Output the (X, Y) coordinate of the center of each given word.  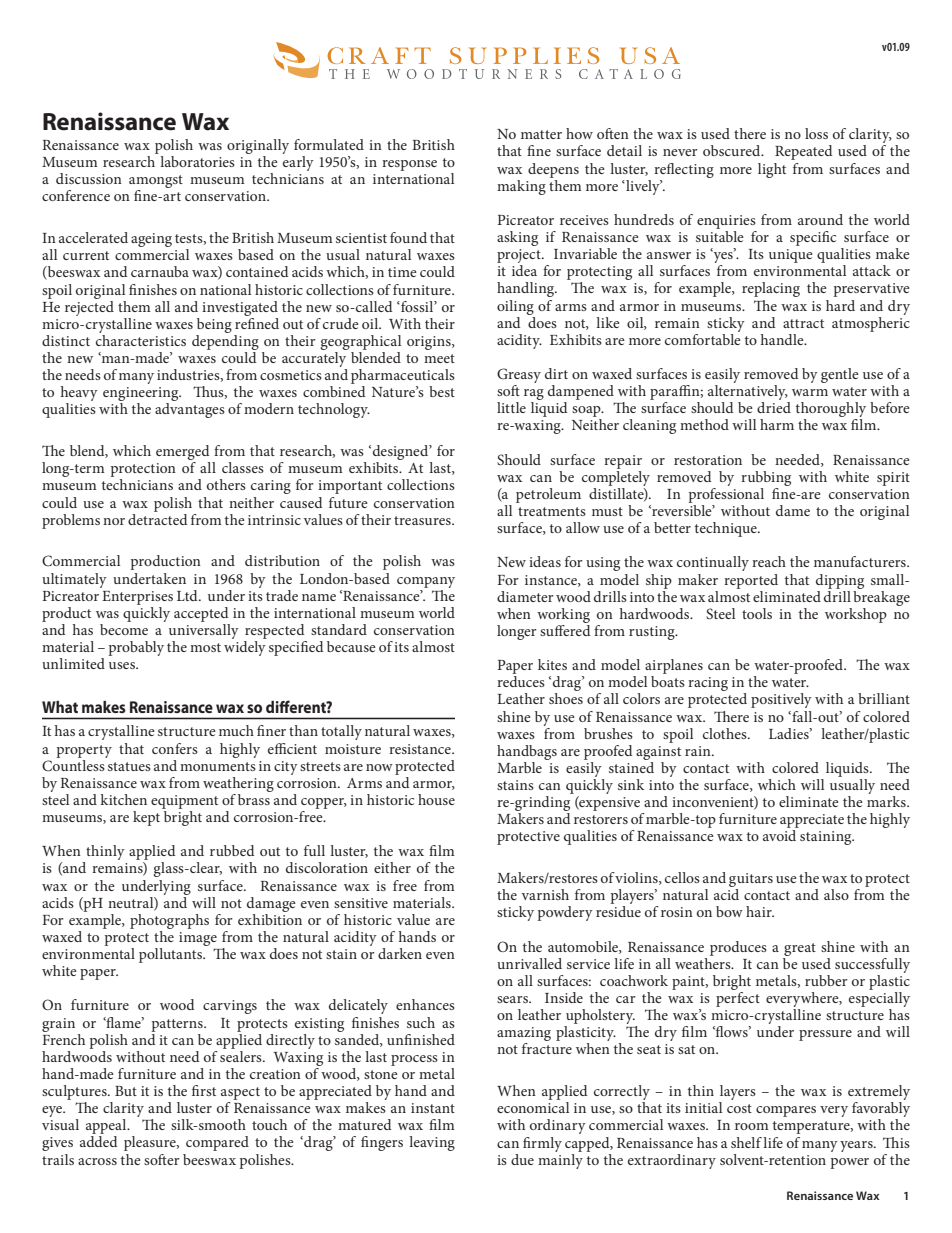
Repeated (803, 152)
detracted (157, 518)
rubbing (766, 478)
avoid (779, 835)
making (521, 187)
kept (148, 817)
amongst (156, 183)
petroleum (548, 495)
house (436, 799)
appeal (107, 1126)
